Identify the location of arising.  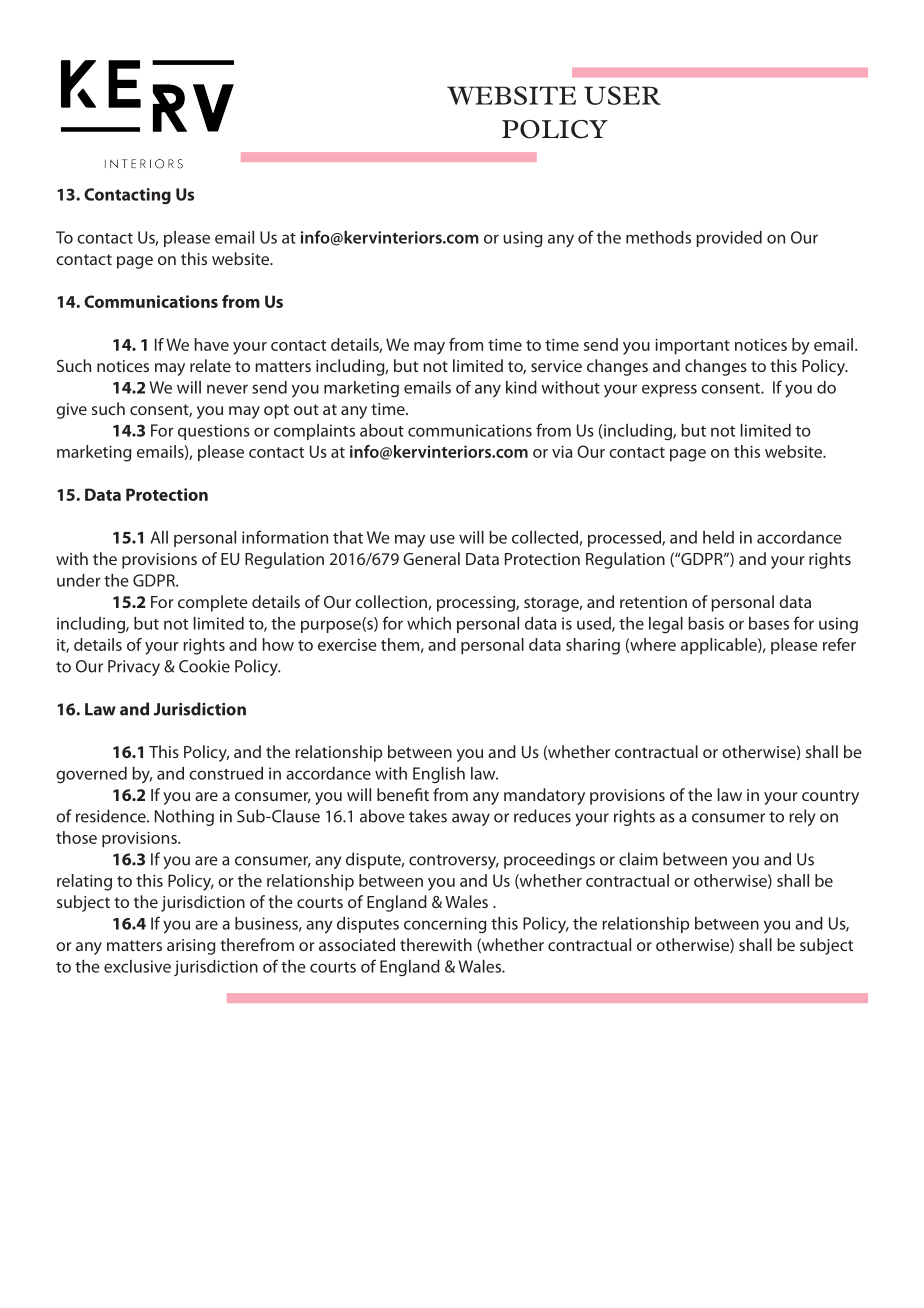
(191, 947).
